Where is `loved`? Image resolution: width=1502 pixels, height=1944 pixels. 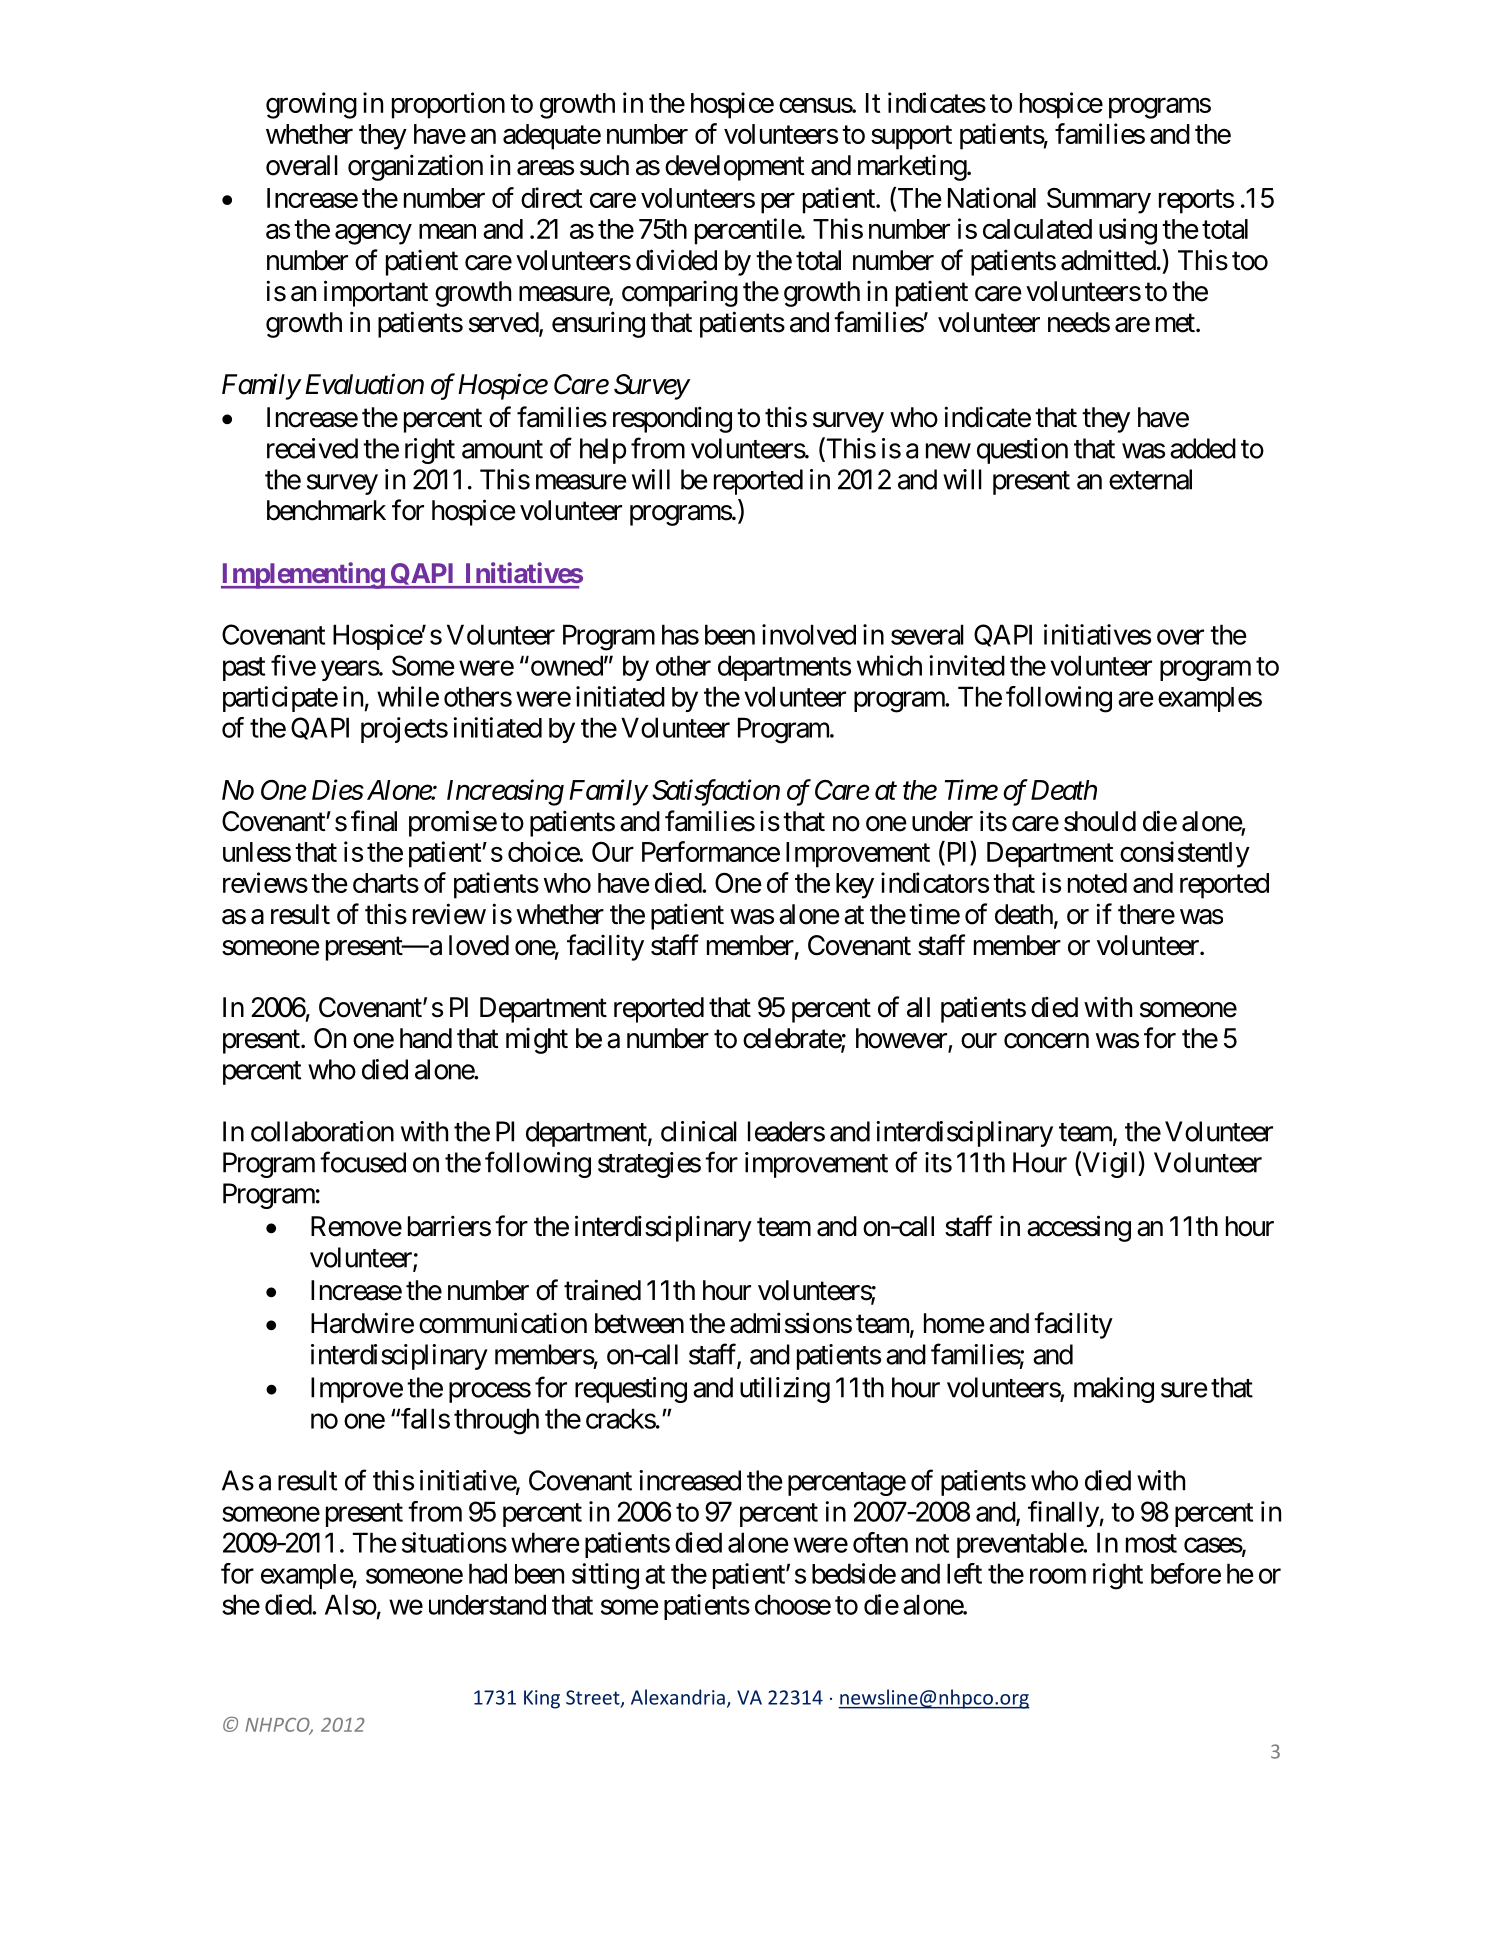
loved is located at coordinates (479, 945).
